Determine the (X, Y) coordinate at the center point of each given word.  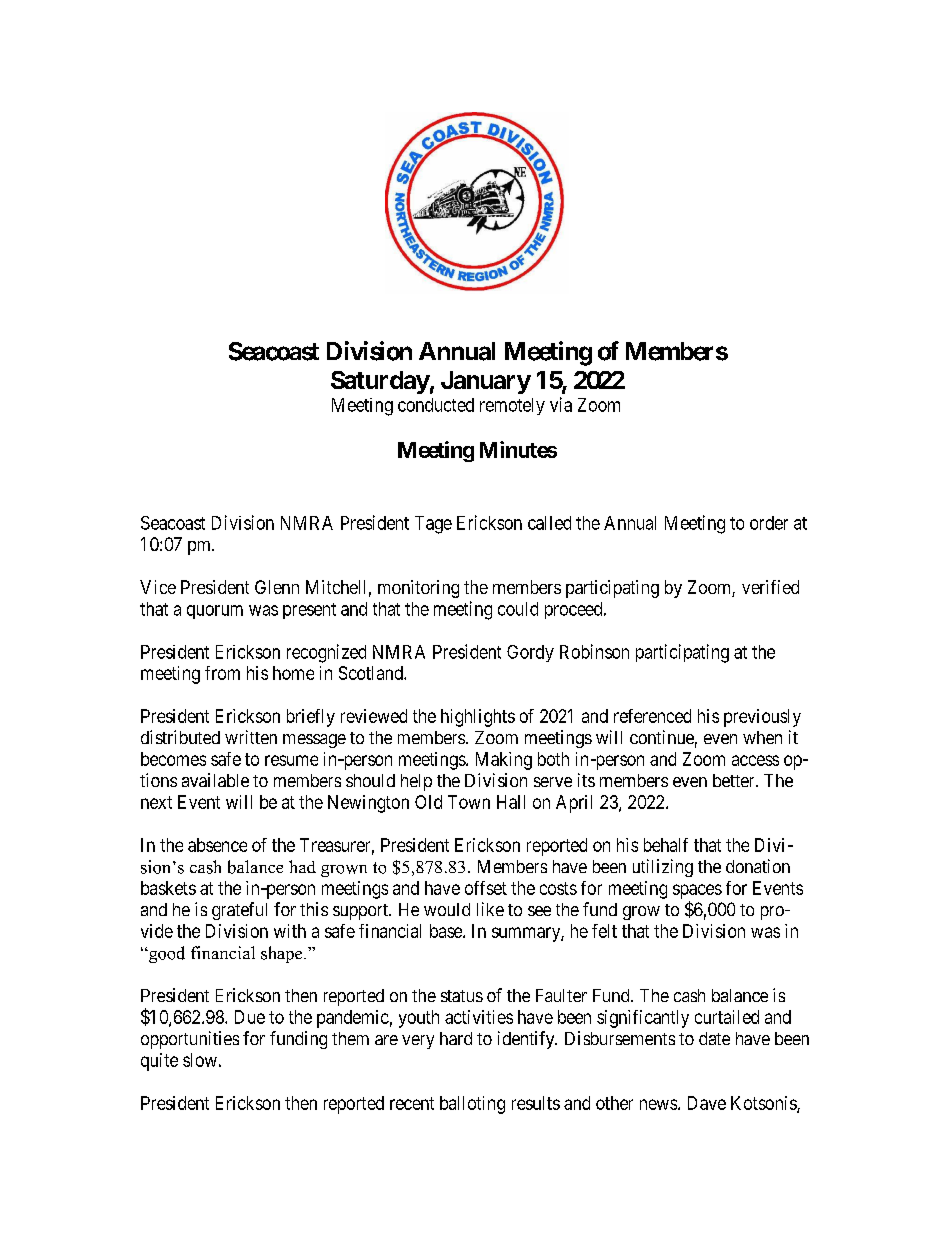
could (518, 609)
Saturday (380, 382)
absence (217, 845)
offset (486, 888)
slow (200, 1060)
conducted (436, 405)
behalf (666, 845)
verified (770, 587)
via (561, 404)
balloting (472, 1105)
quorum (215, 612)
